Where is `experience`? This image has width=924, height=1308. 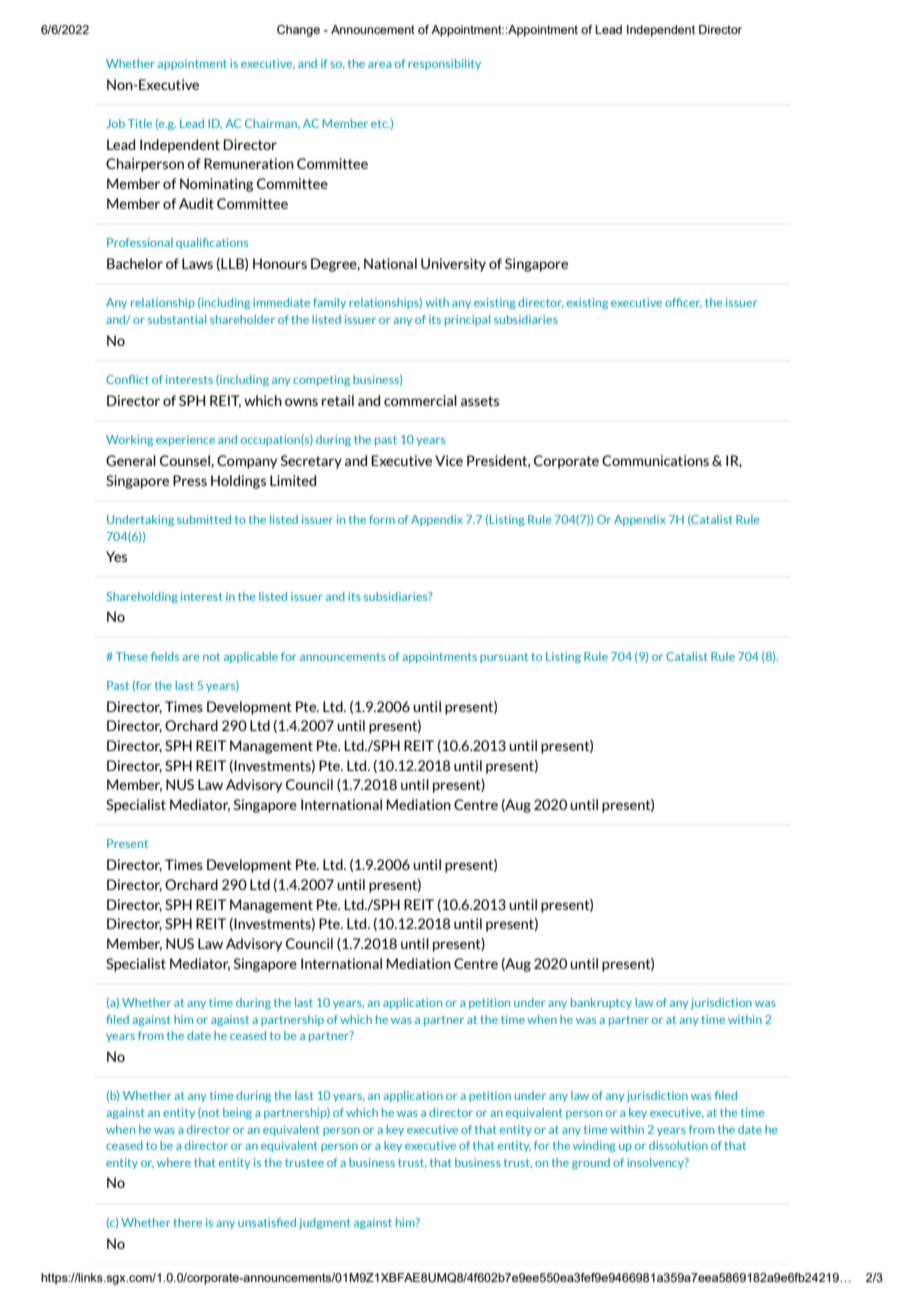
experience is located at coordinates (185, 440).
